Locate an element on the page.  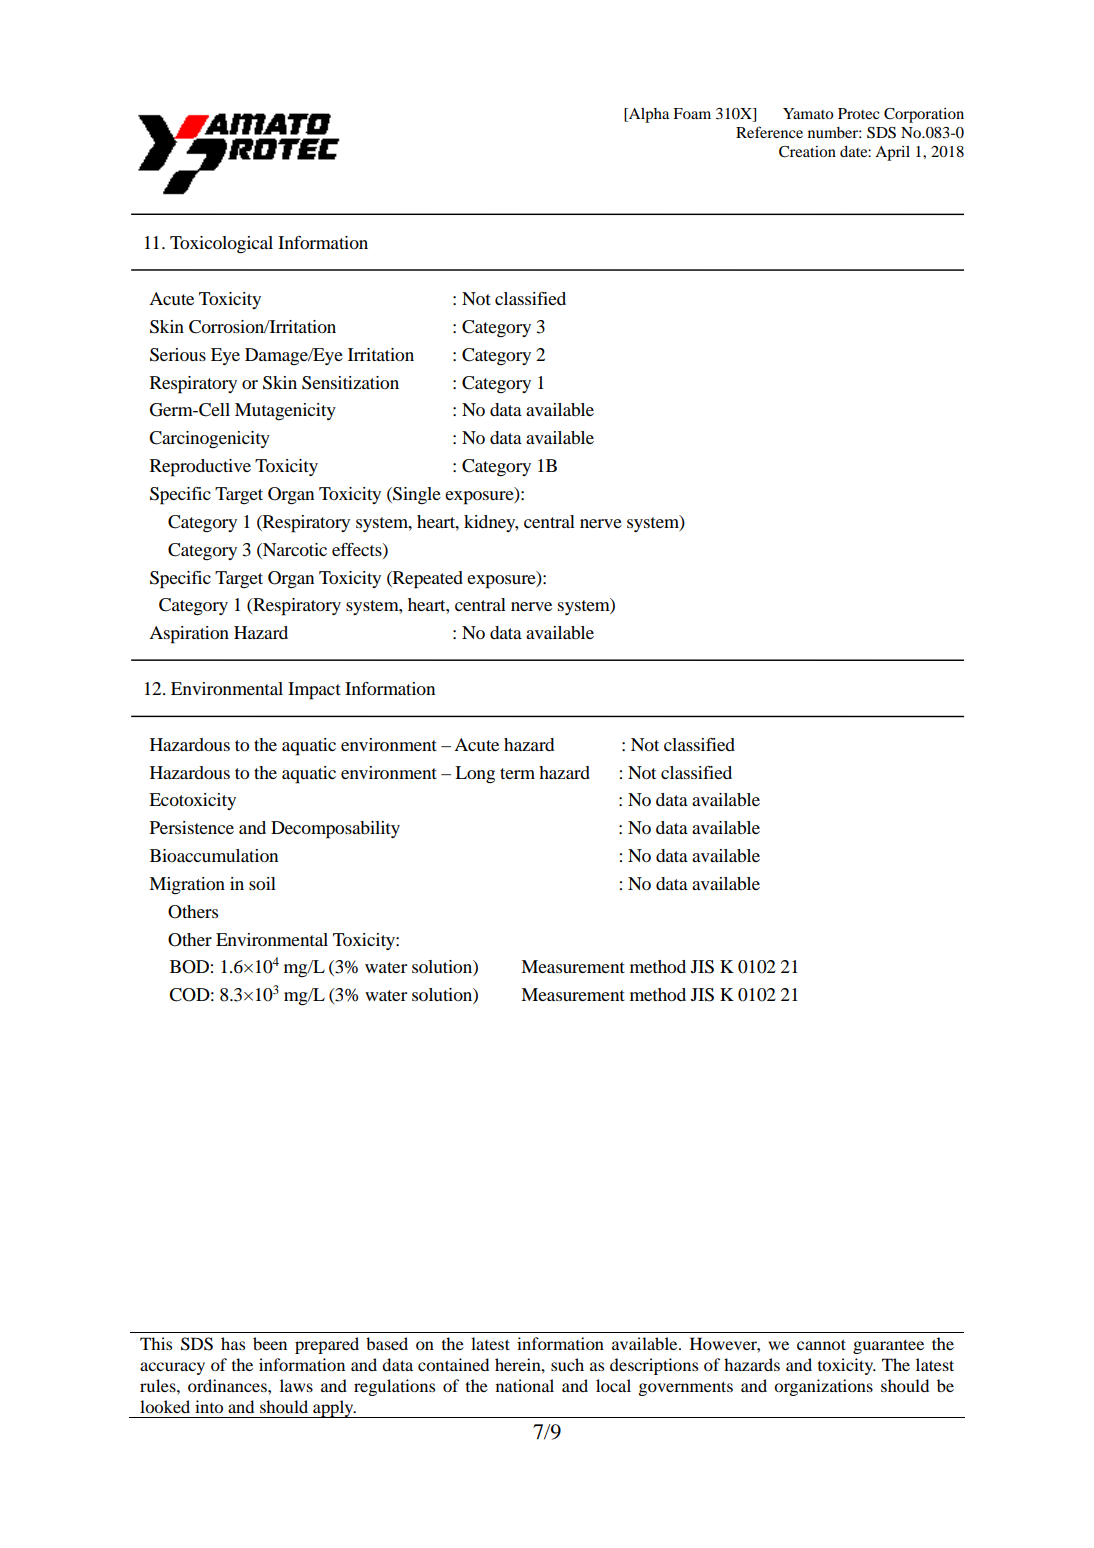
Single is located at coordinates (416, 496).
